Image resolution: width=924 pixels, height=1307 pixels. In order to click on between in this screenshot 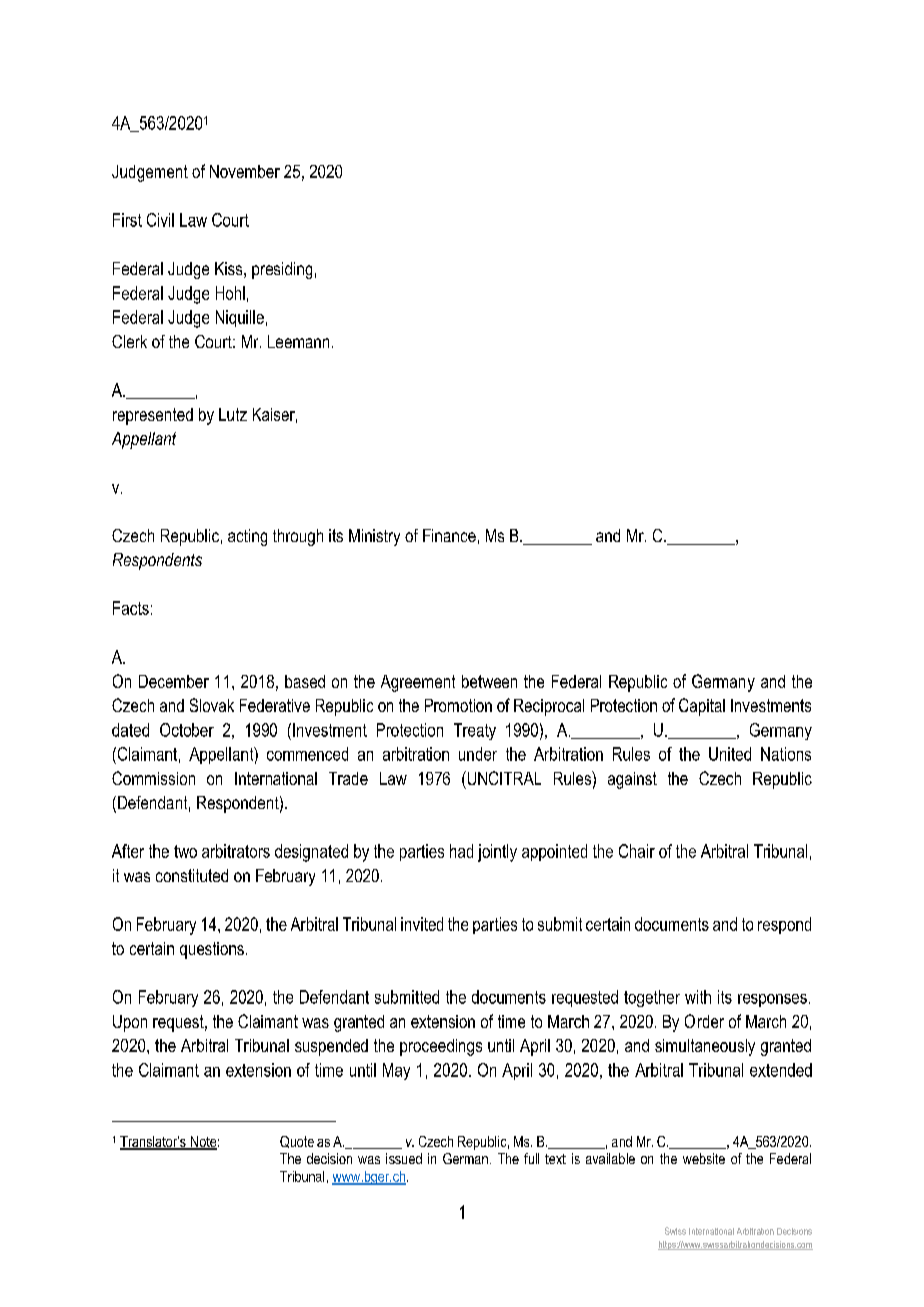, I will do `click(489, 681)`.
